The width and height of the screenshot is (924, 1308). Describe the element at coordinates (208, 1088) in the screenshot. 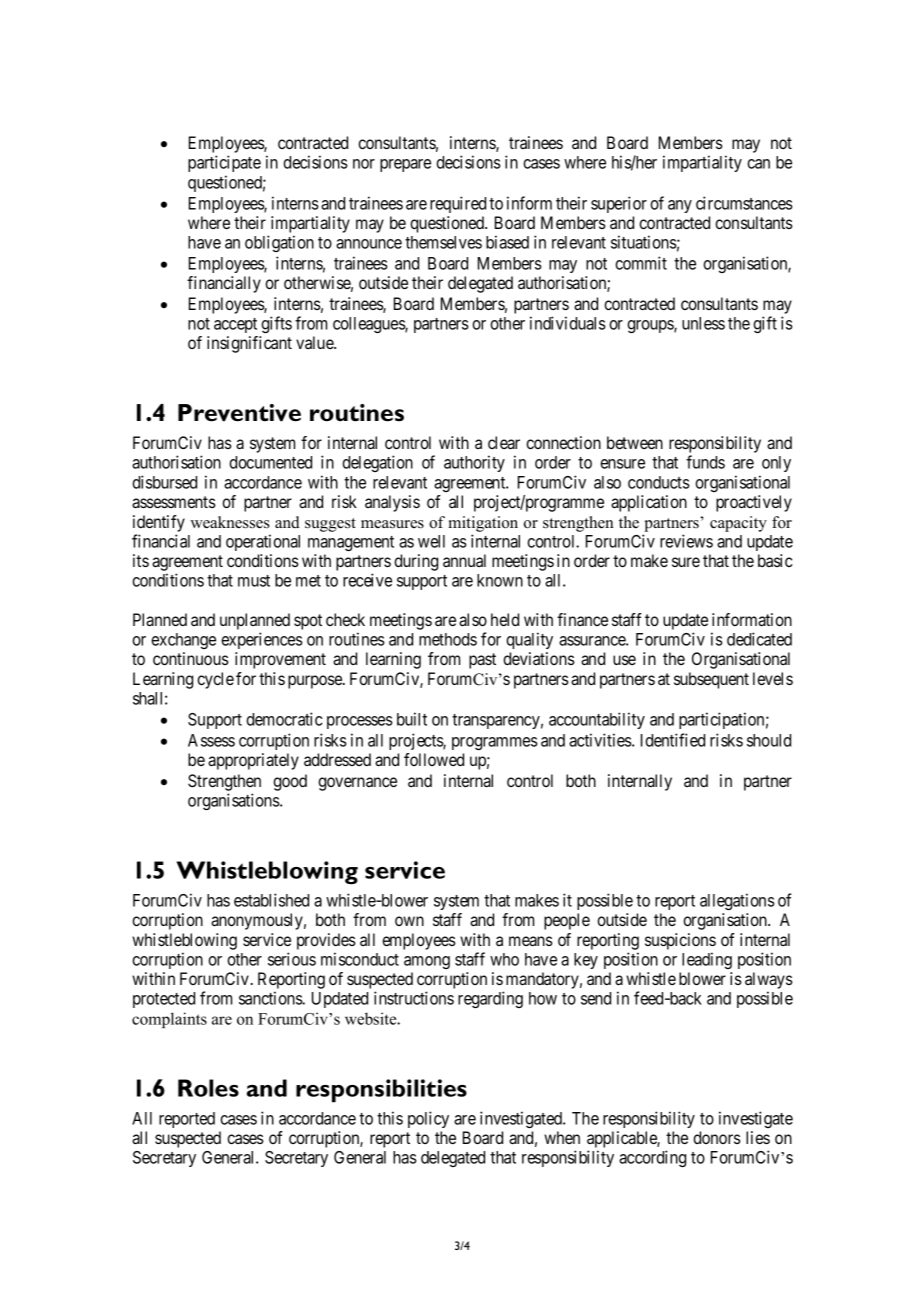

I see `Roles` at that location.
